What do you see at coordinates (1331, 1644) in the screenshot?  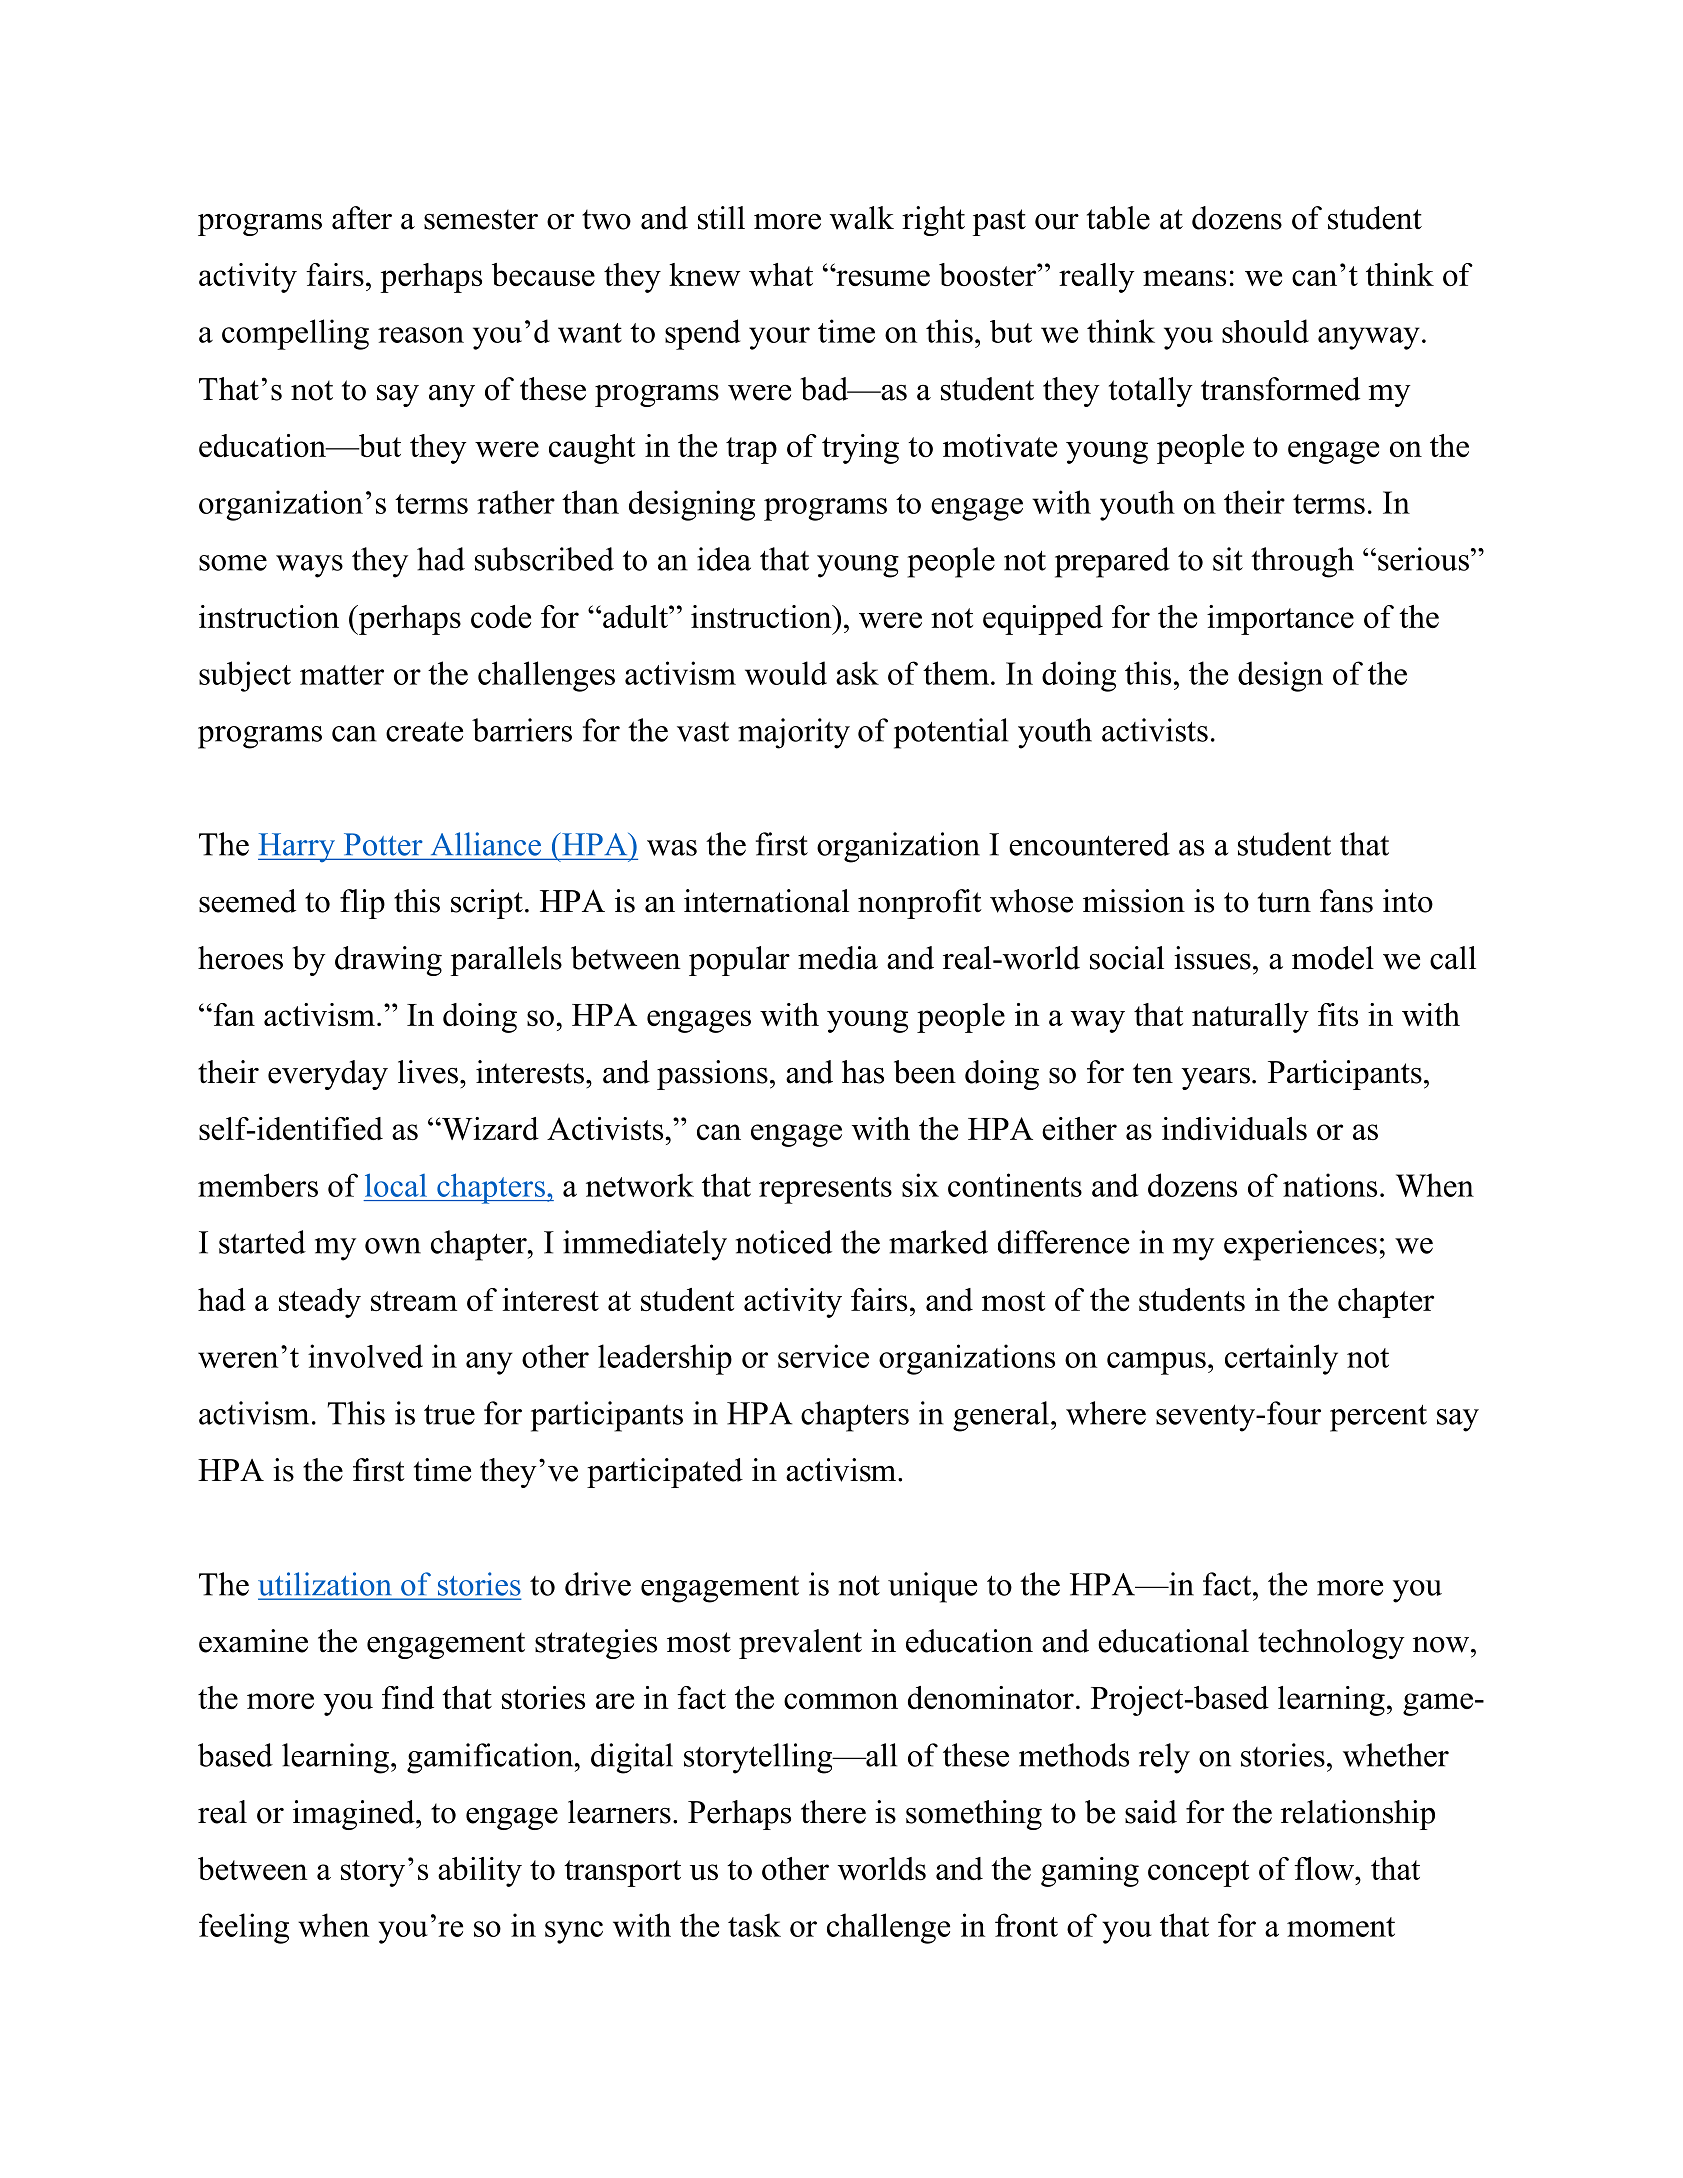 I see `technology` at bounding box center [1331, 1644].
